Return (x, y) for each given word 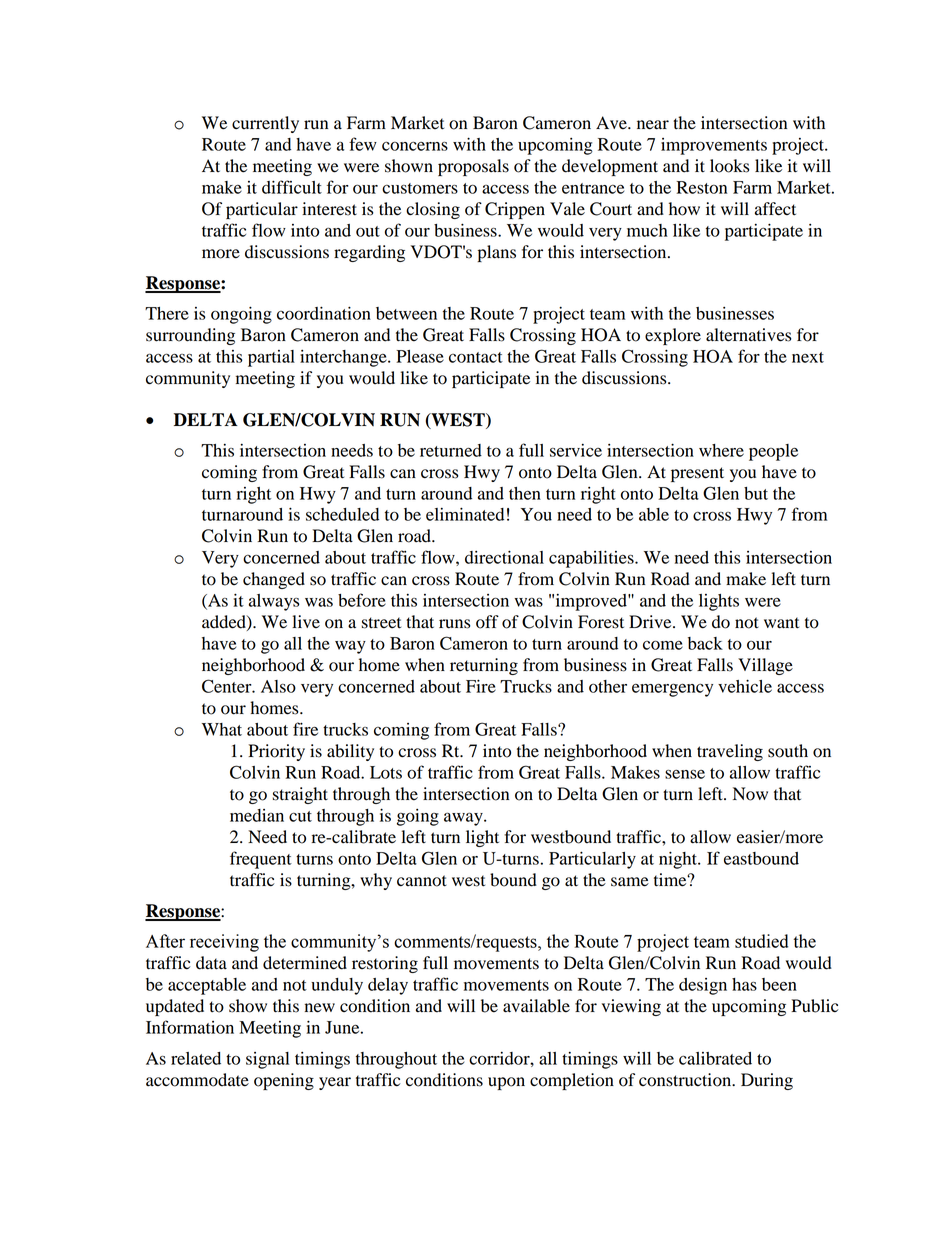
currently (265, 124)
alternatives (748, 335)
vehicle (745, 686)
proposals (473, 167)
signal (267, 1060)
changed (274, 580)
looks (729, 166)
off (487, 622)
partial (271, 358)
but (756, 493)
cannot (422, 881)
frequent (261, 860)
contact (476, 357)
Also (278, 686)
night (679, 860)
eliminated (465, 514)
